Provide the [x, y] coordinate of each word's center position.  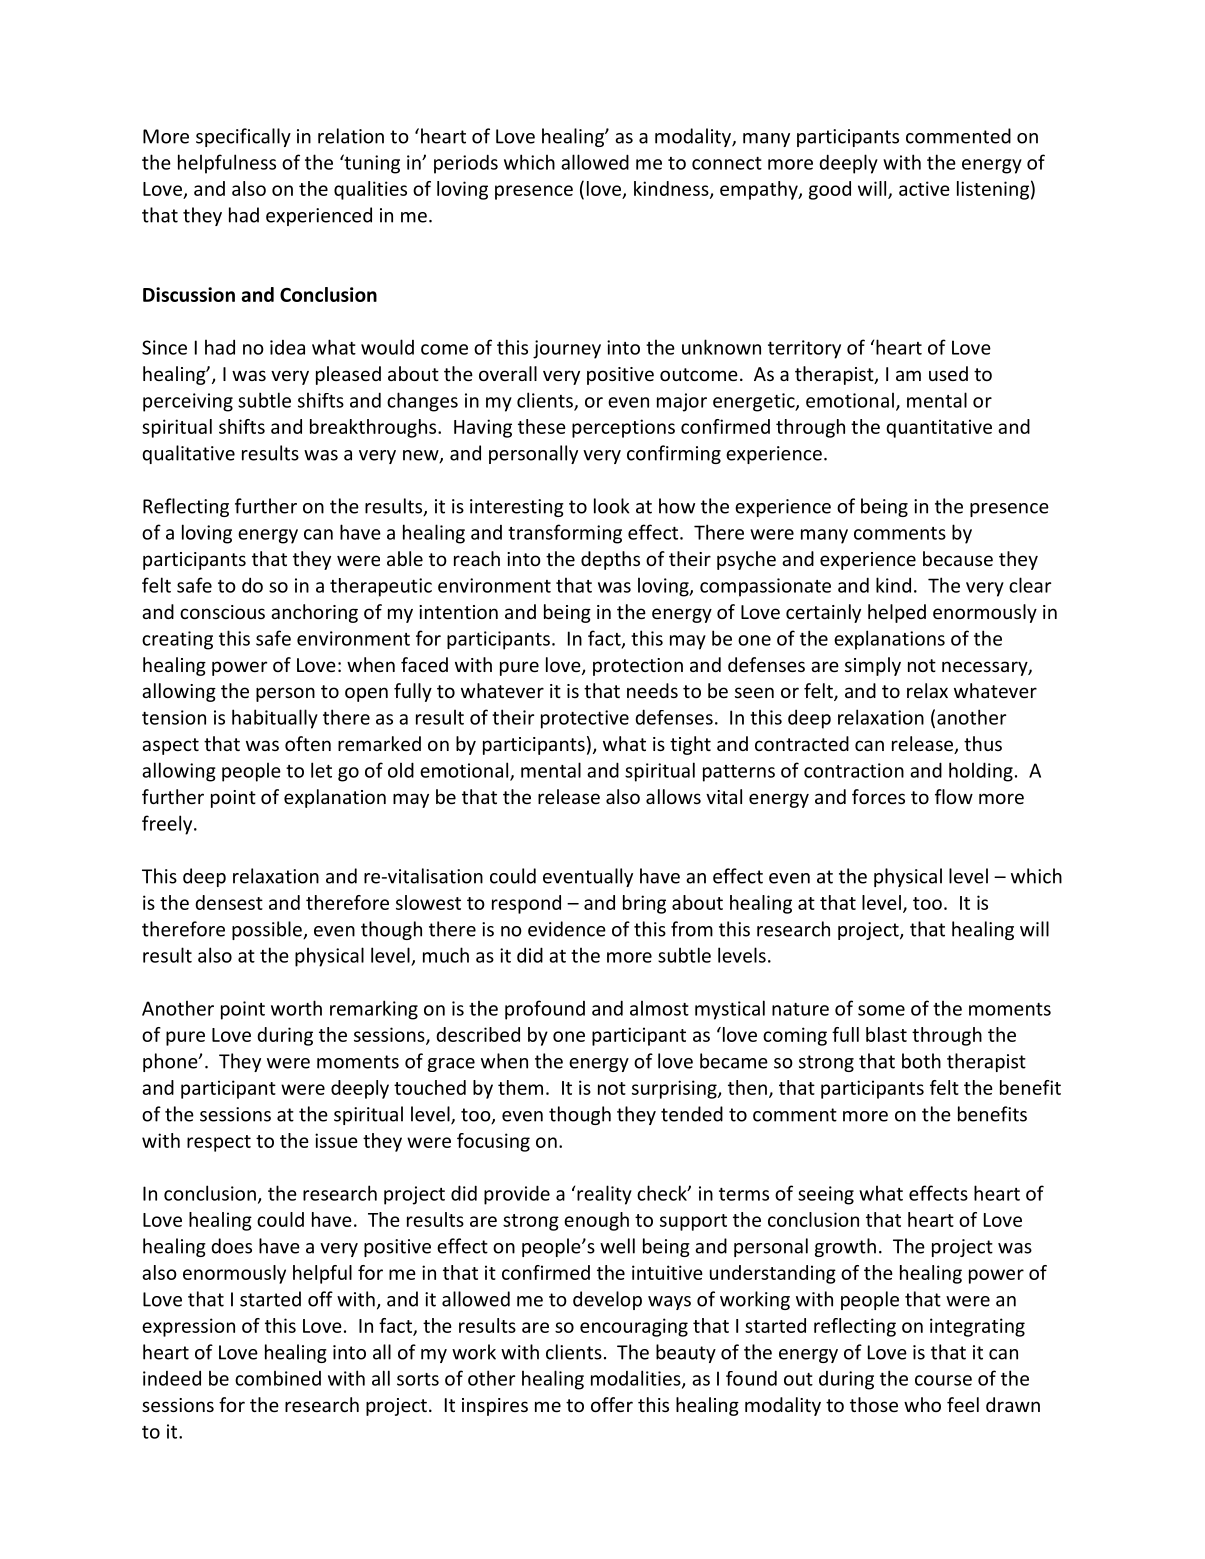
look [612, 506]
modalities [637, 1379]
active [924, 188]
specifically [243, 137]
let [321, 770]
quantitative [939, 428]
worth [296, 1008]
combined [278, 1378]
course [943, 1380]
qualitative [188, 454]
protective [585, 719]
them [520, 1087]
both [921, 1061]
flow [954, 796]
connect [727, 163]
